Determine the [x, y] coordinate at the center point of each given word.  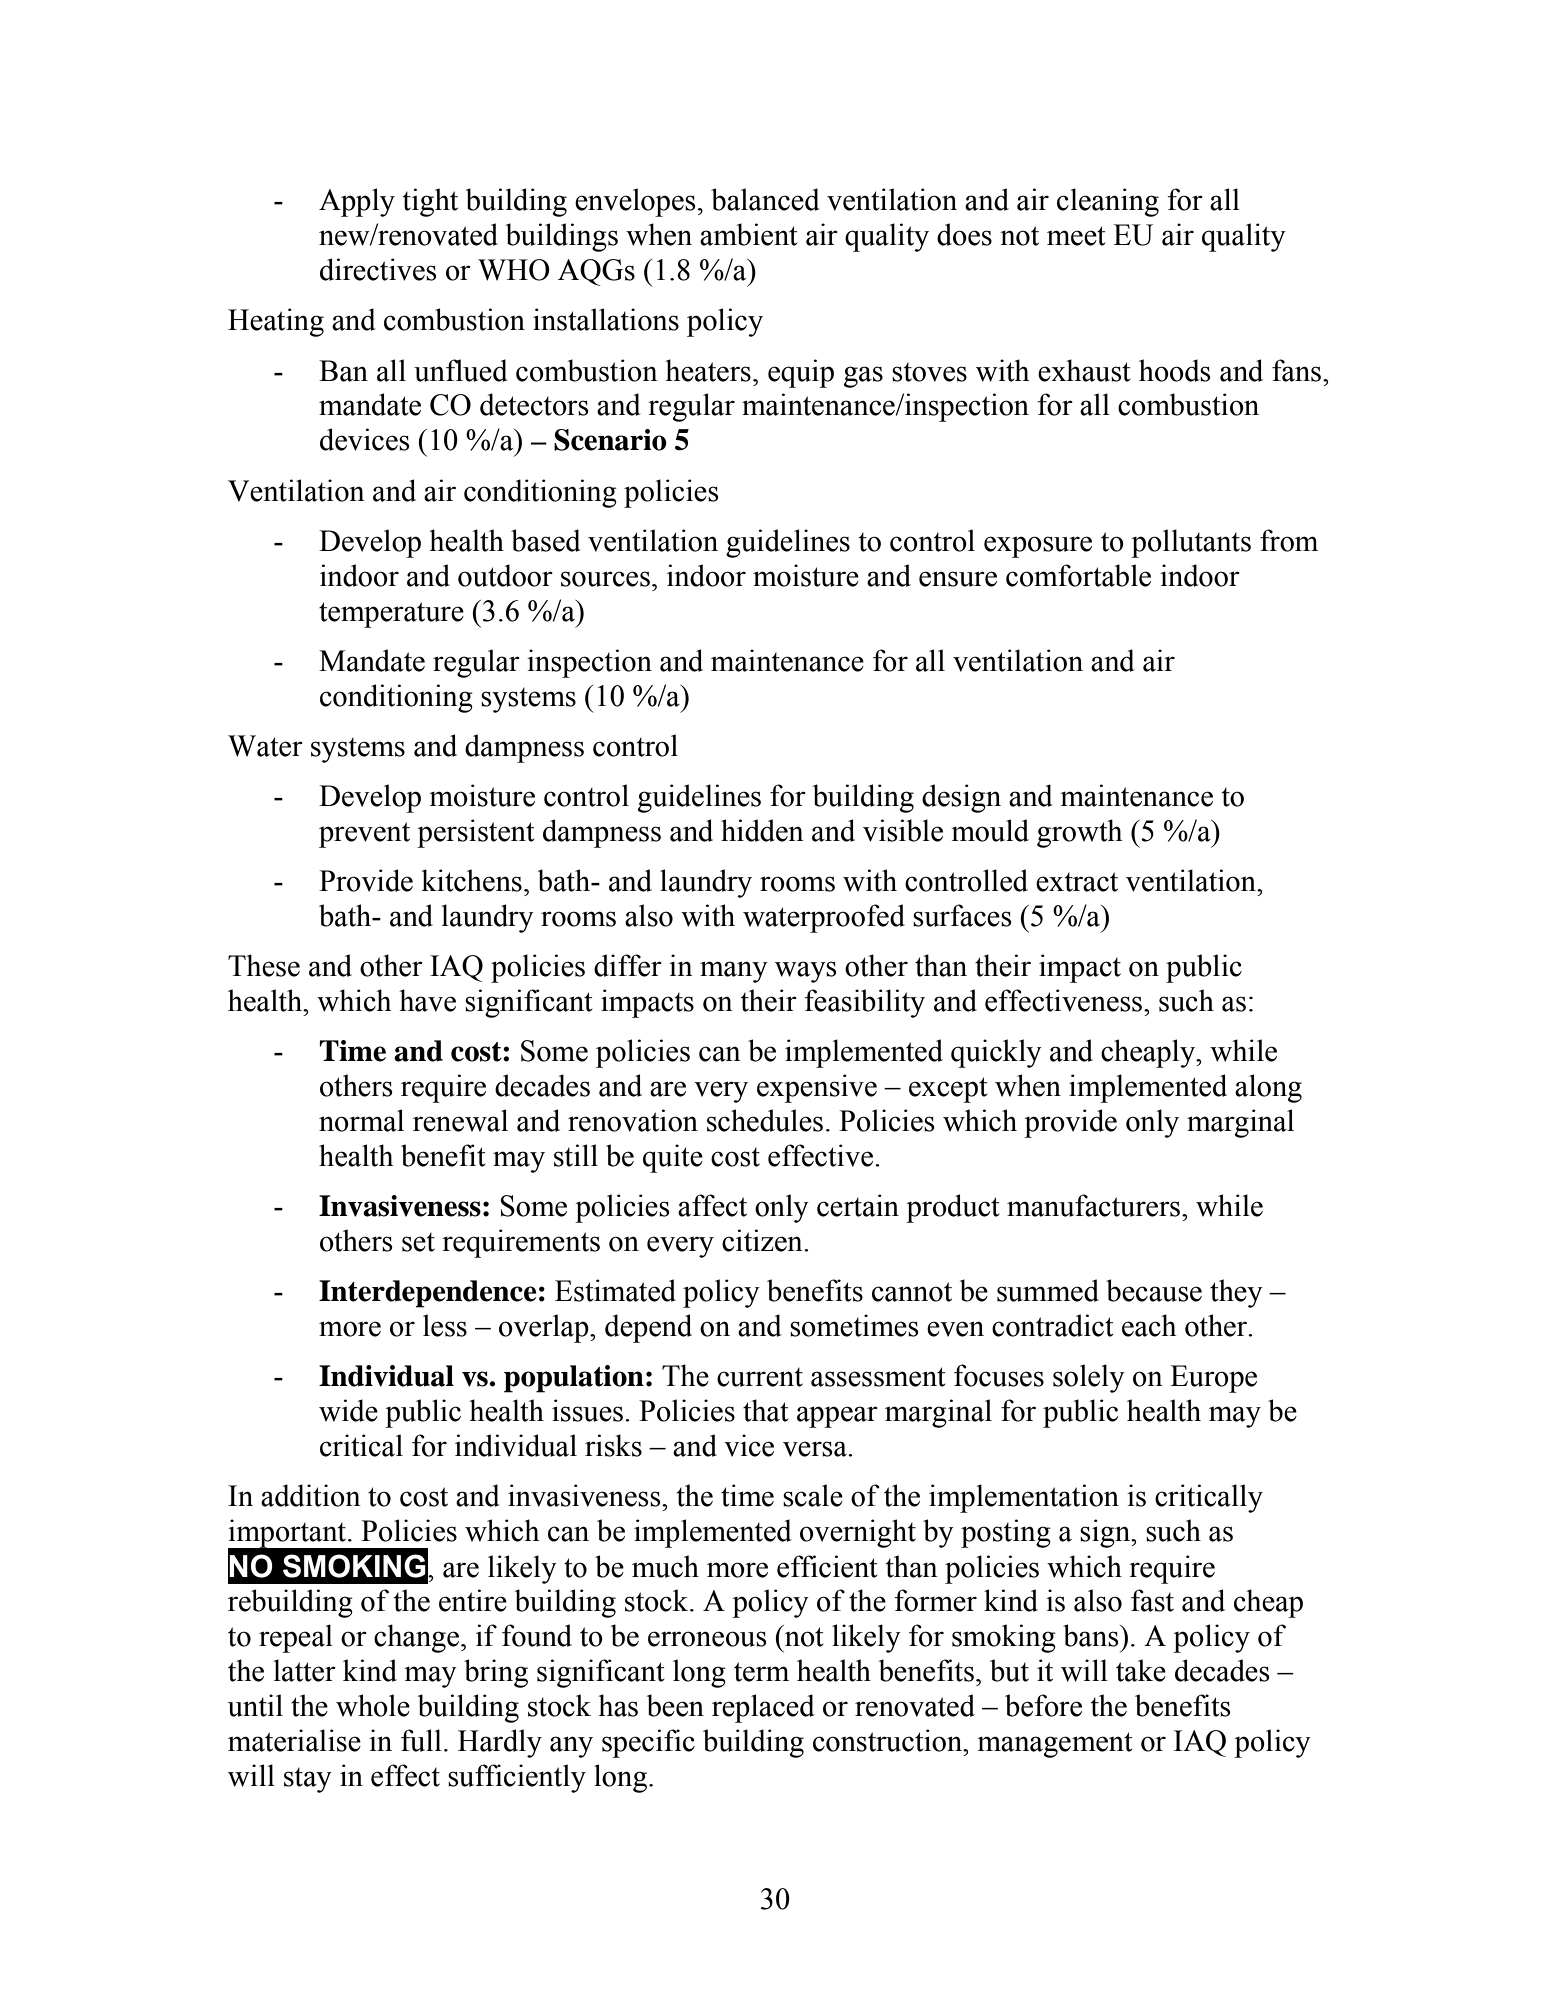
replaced [763, 1708]
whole [373, 1705]
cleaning [1108, 202]
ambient [749, 234]
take [1141, 1670]
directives [378, 269]
